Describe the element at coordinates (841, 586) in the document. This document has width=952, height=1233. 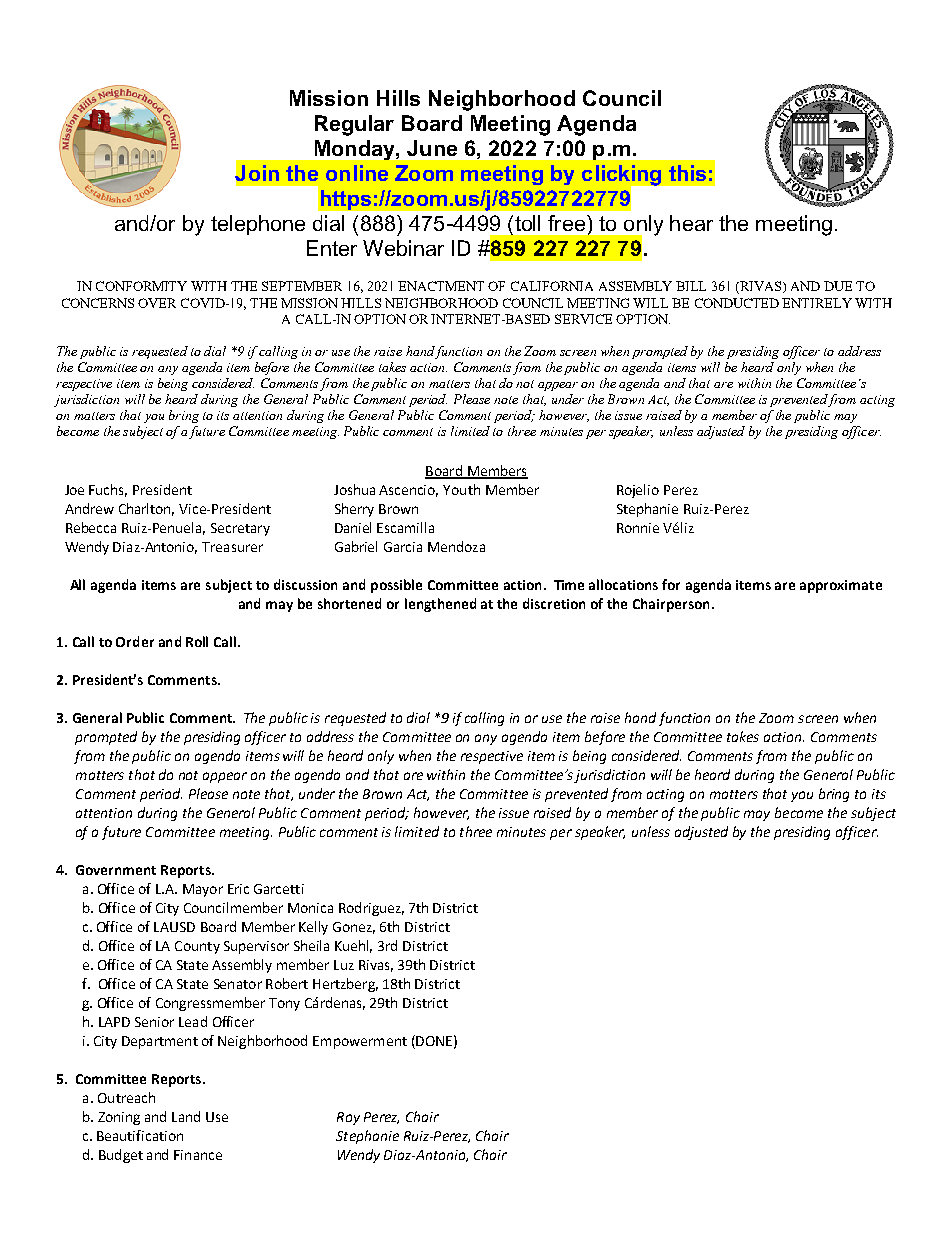
I see `approximate` at that location.
